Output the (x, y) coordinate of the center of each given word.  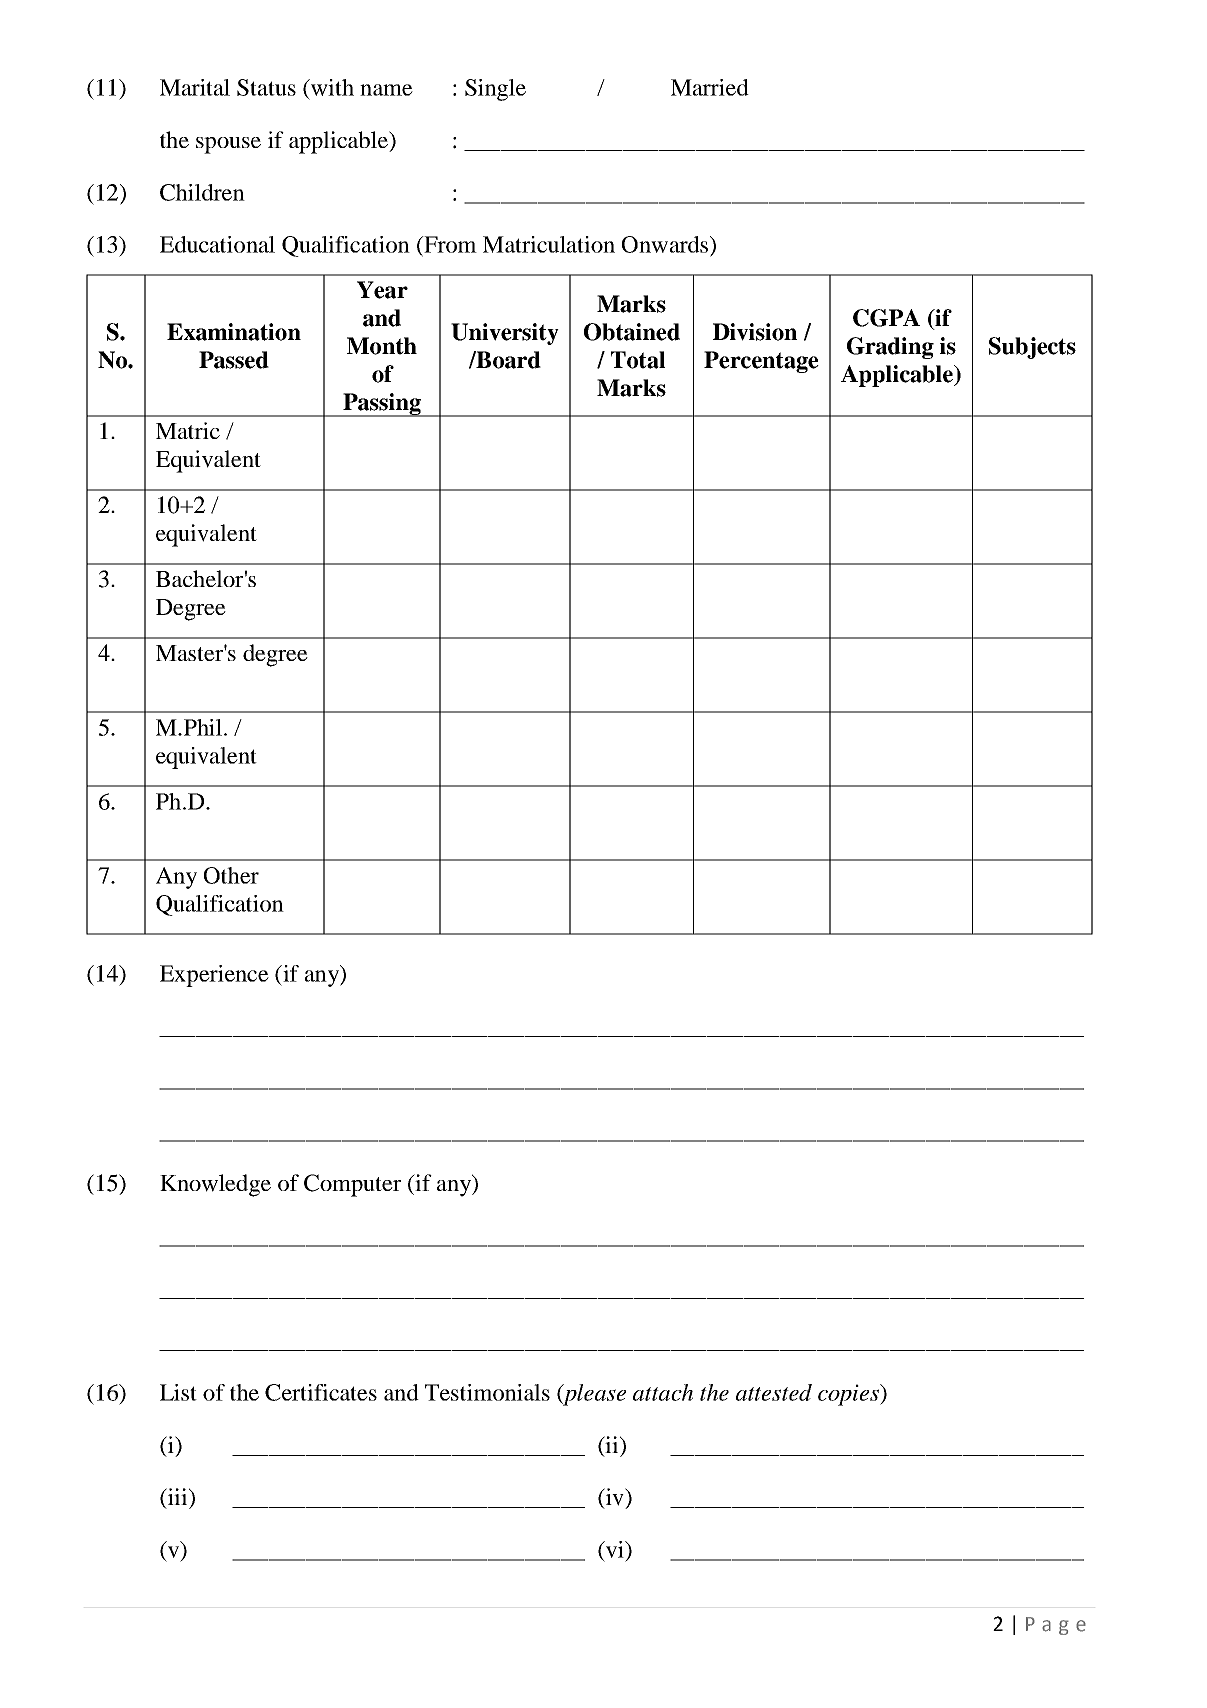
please (593, 1395)
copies (849, 1395)
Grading (890, 348)
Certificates (321, 1392)
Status (266, 87)
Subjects (1032, 348)
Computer (352, 1185)
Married (710, 87)
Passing (382, 405)
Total (638, 360)
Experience (214, 976)
